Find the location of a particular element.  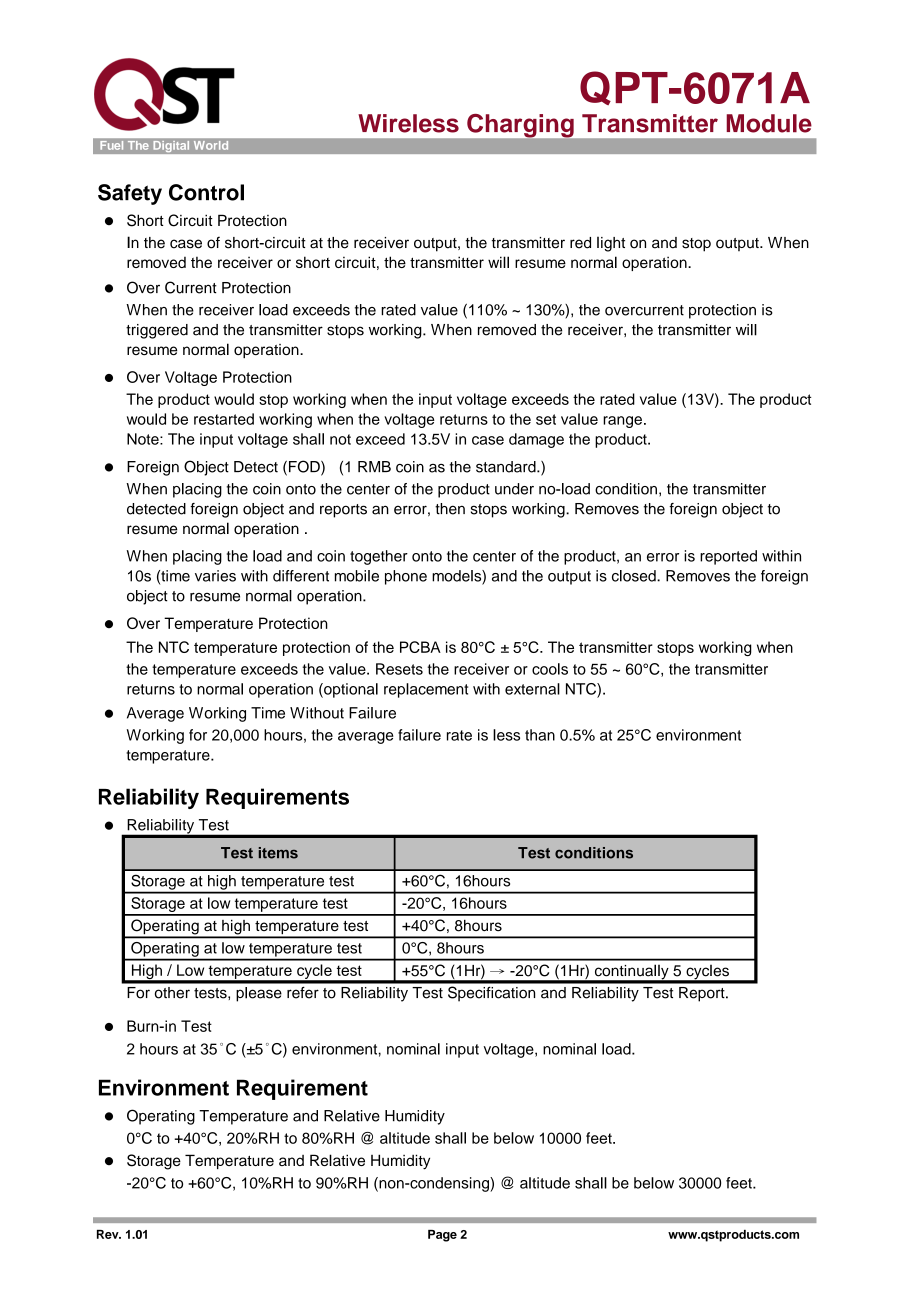

Module is located at coordinates (769, 123).
